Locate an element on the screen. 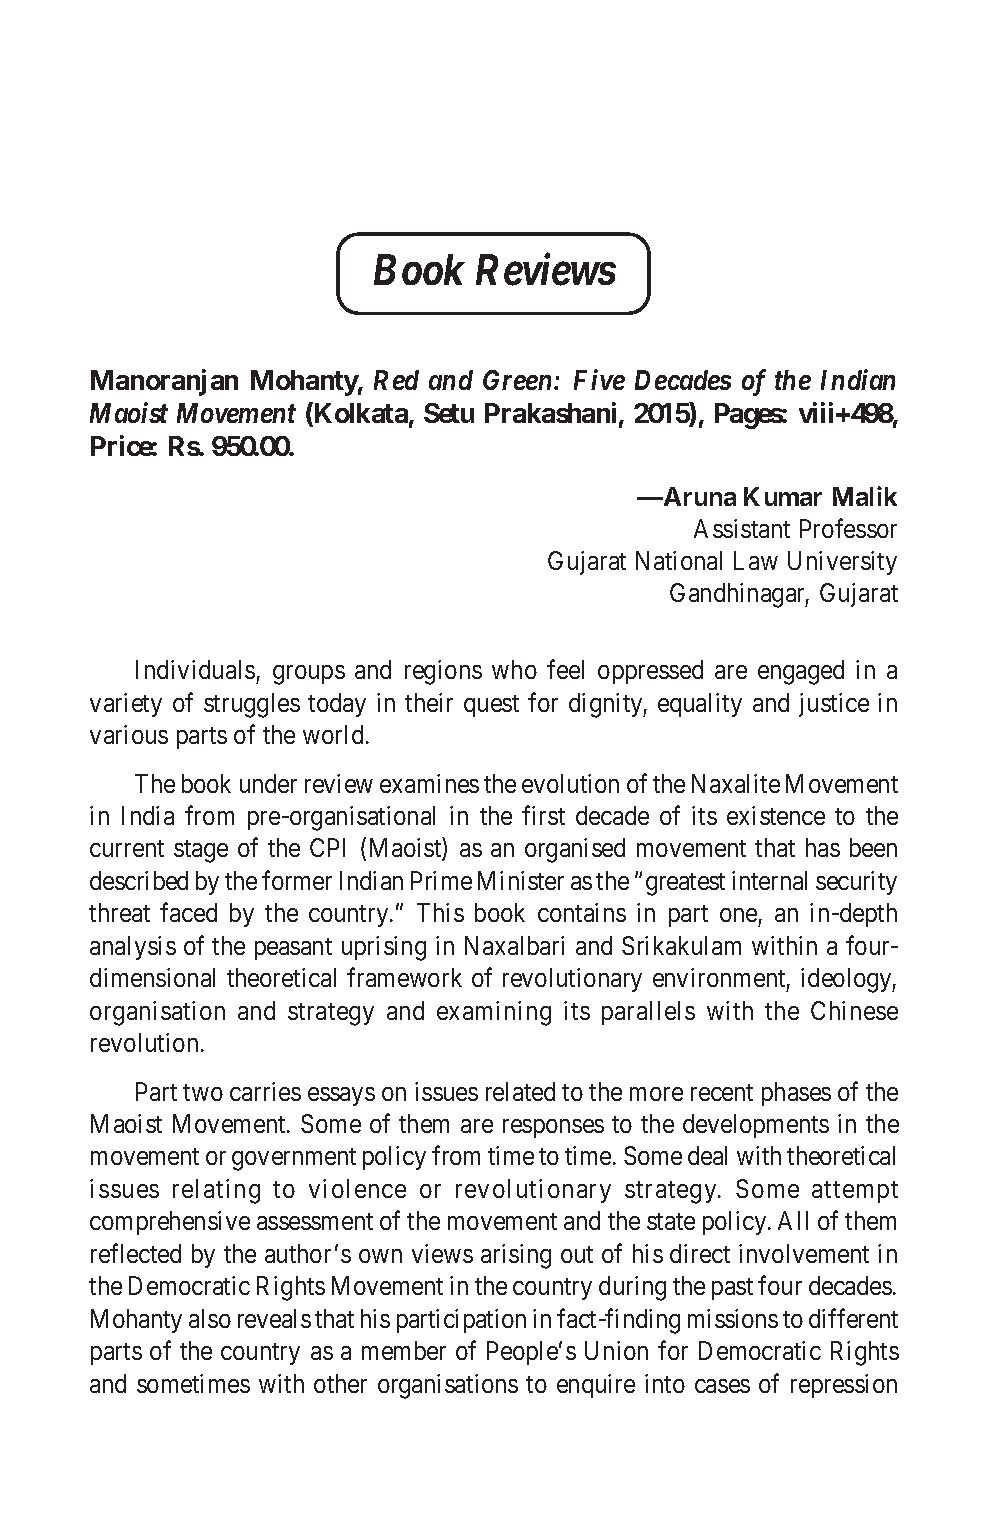 The width and height of the screenshot is (988, 1528). justice is located at coordinates (834, 705).
